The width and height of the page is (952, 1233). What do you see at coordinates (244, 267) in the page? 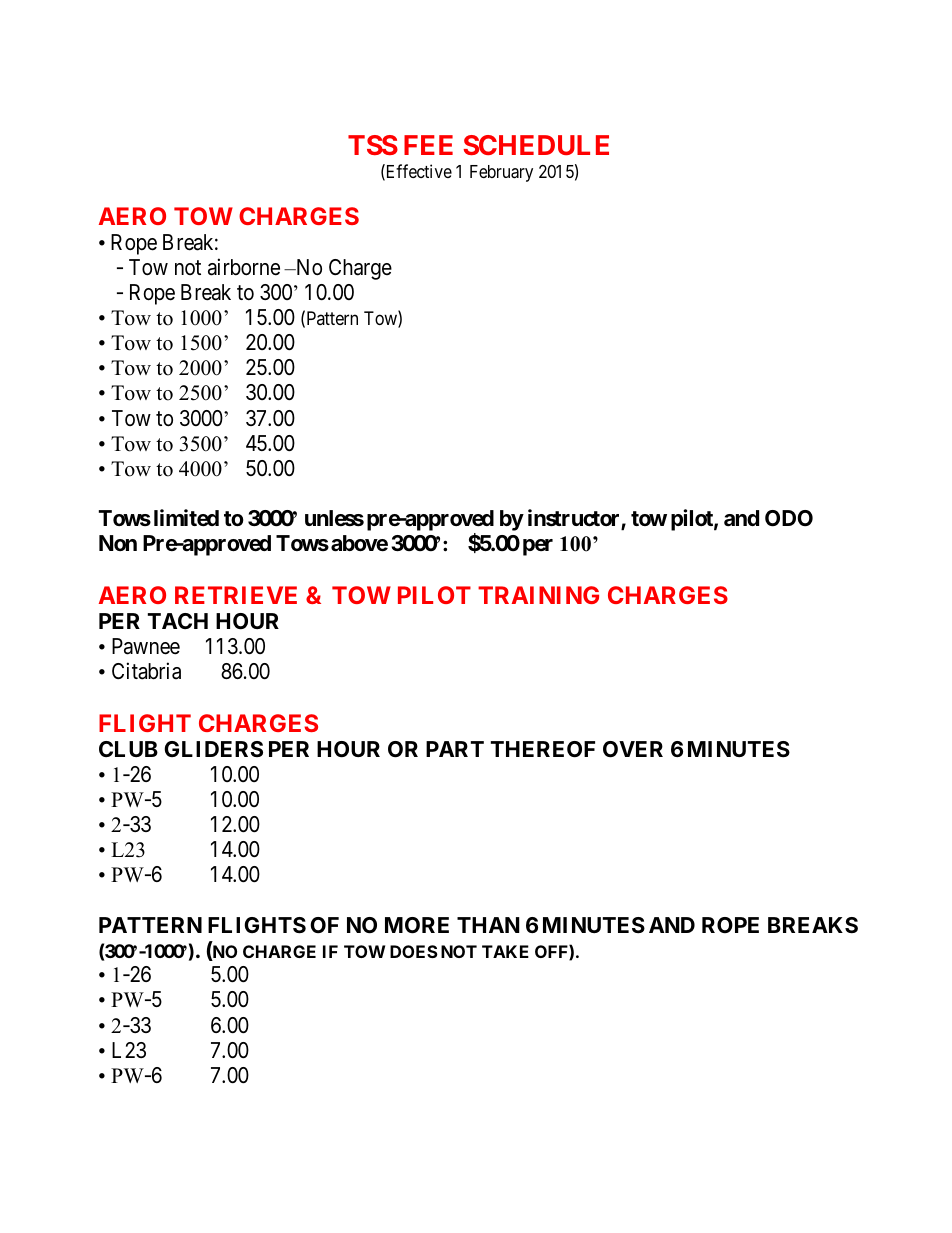
I see `airborne` at bounding box center [244, 267].
